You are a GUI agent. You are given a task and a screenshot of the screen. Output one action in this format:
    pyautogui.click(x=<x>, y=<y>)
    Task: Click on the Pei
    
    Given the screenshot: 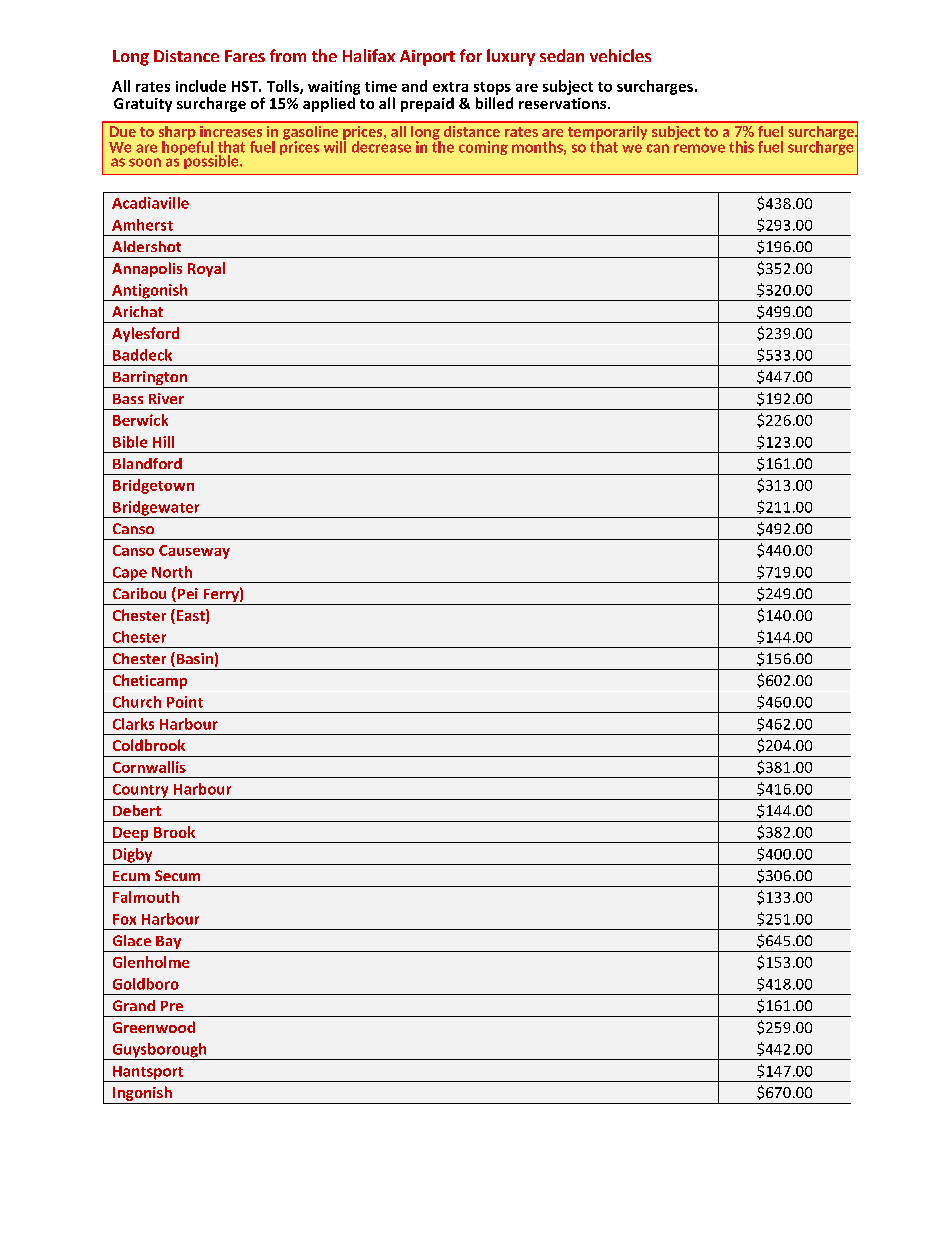 What is the action you would take?
    pyautogui.click(x=186, y=594)
